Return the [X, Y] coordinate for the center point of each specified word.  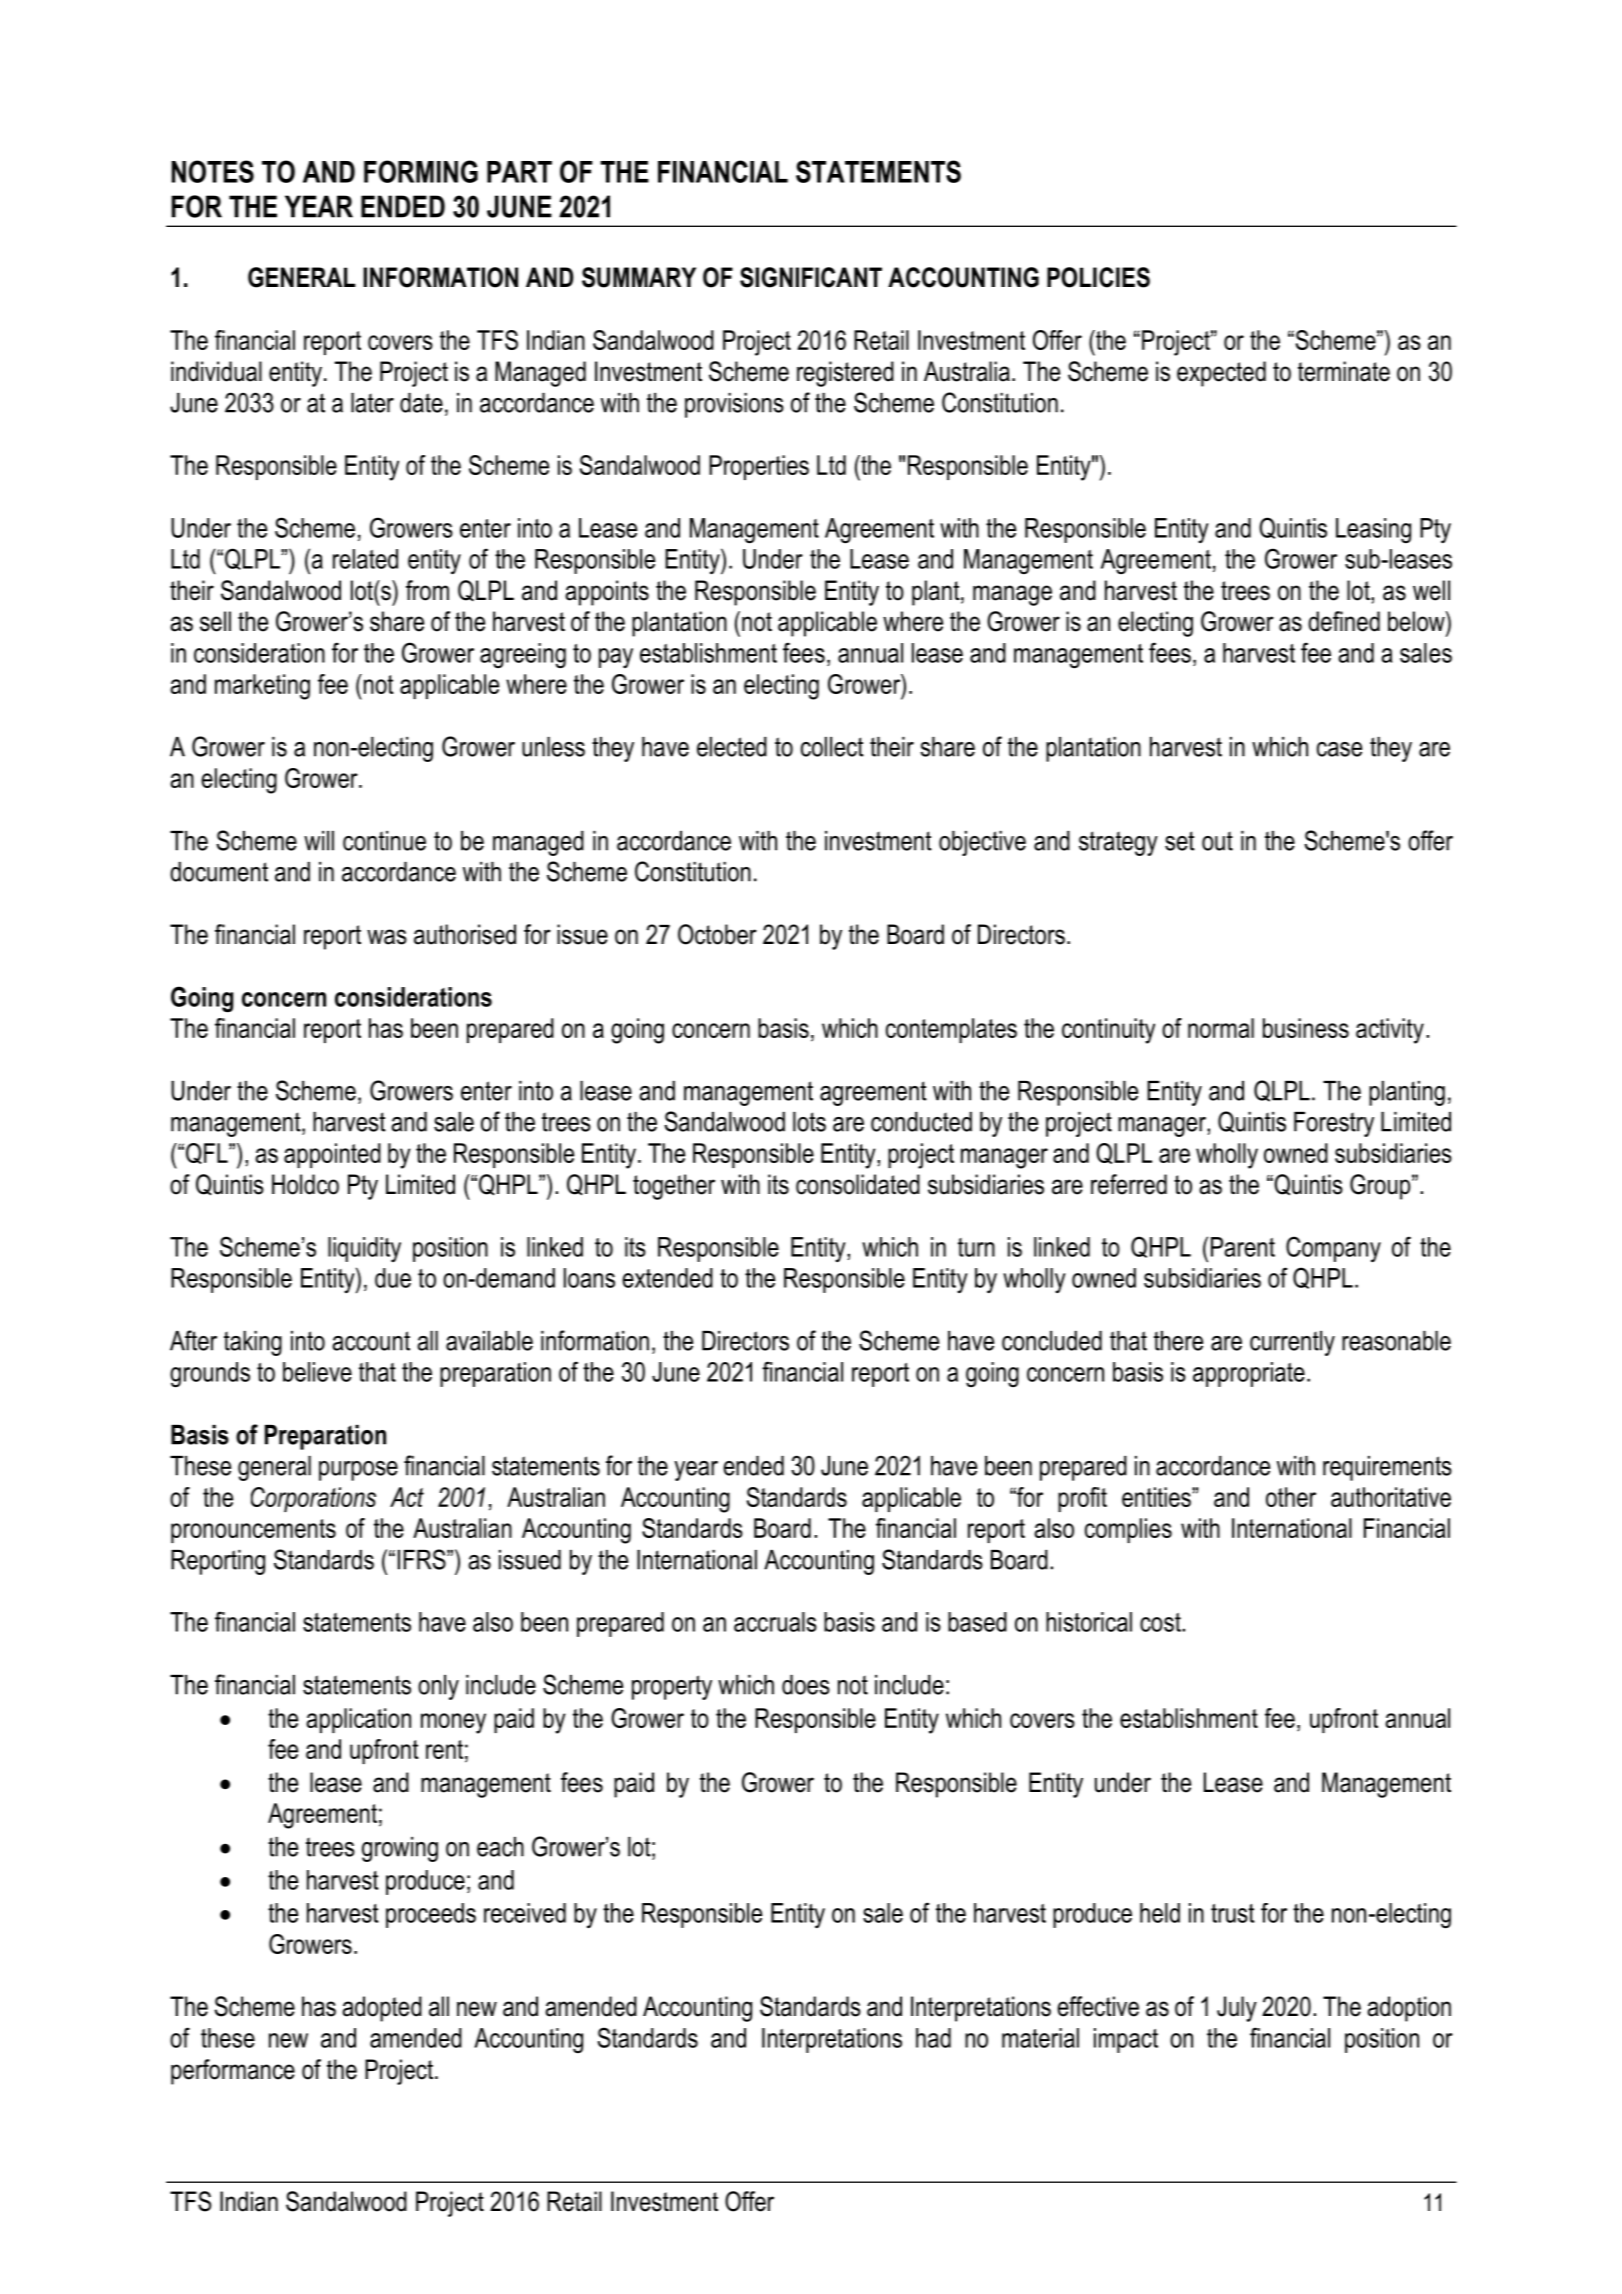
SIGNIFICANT [811, 277]
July [1237, 2009]
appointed [332, 1155]
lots [809, 1122]
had [933, 2038]
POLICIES [1098, 277]
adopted [382, 2009]
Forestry [1334, 1124]
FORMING [421, 171]
